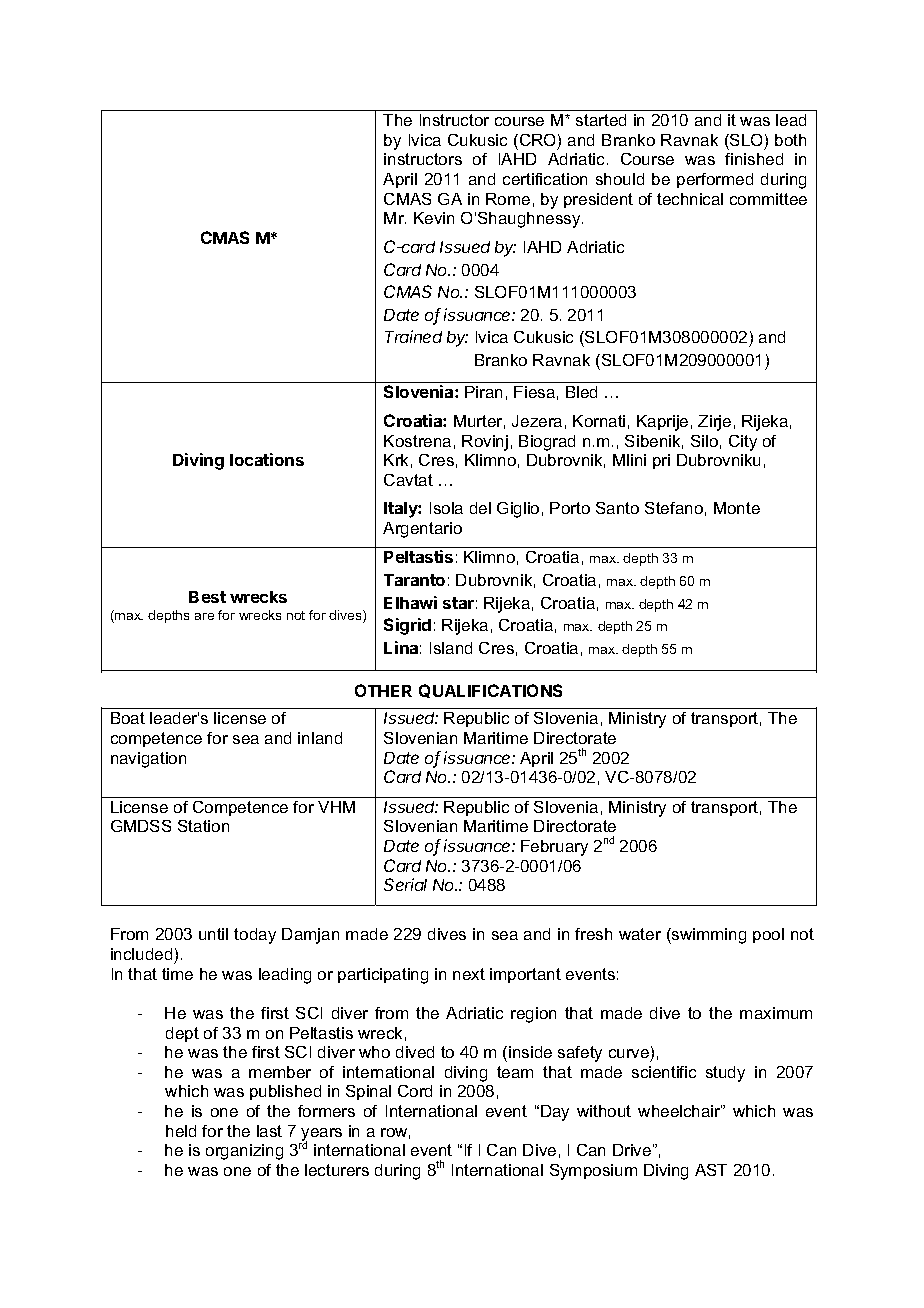 This screenshot has width=924, height=1308. What do you see at coordinates (415, 1091) in the screenshot?
I see `Cord` at bounding box center [415, 1091].
